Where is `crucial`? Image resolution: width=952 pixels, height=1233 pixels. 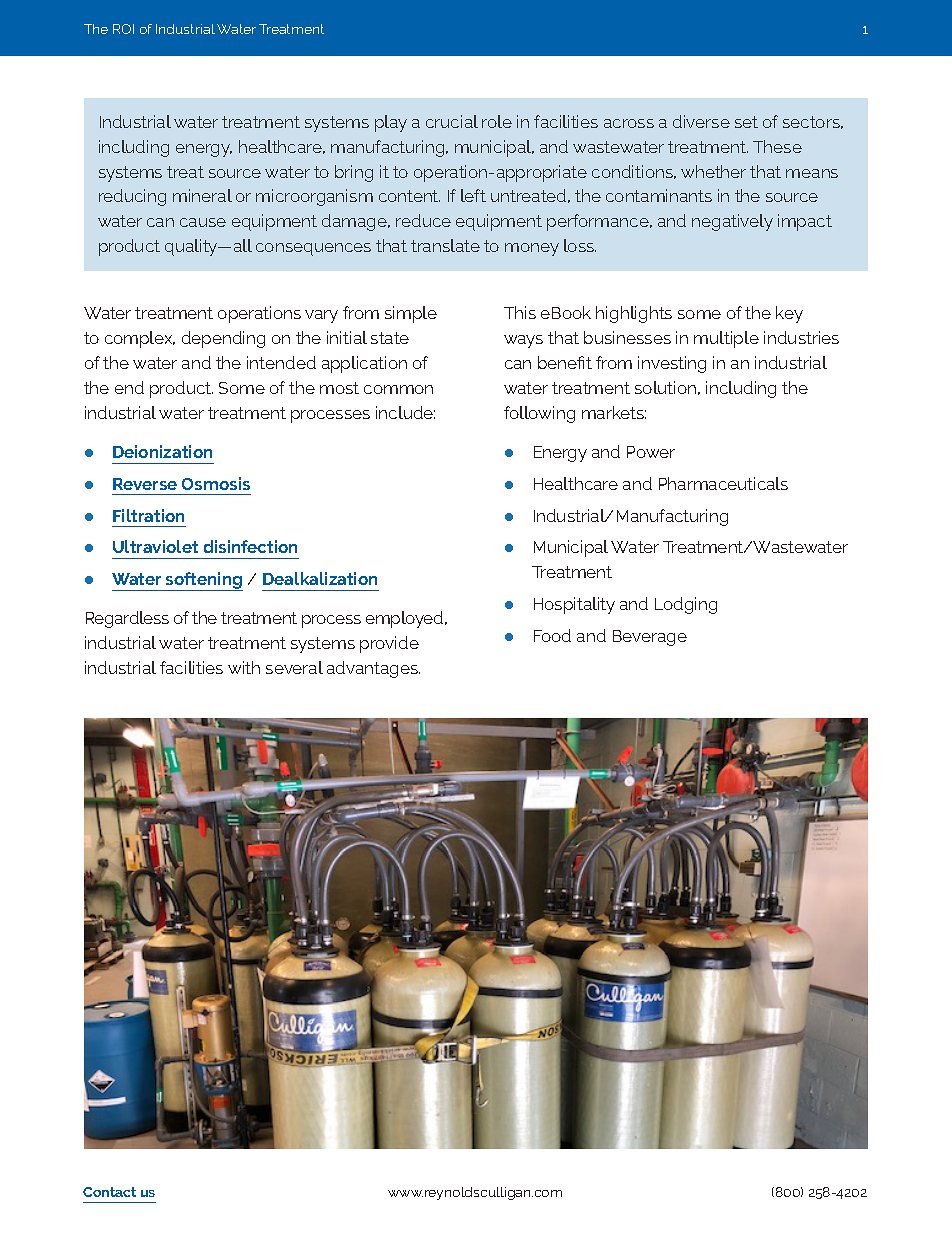
crucial is located at coordinates (452, 121).
